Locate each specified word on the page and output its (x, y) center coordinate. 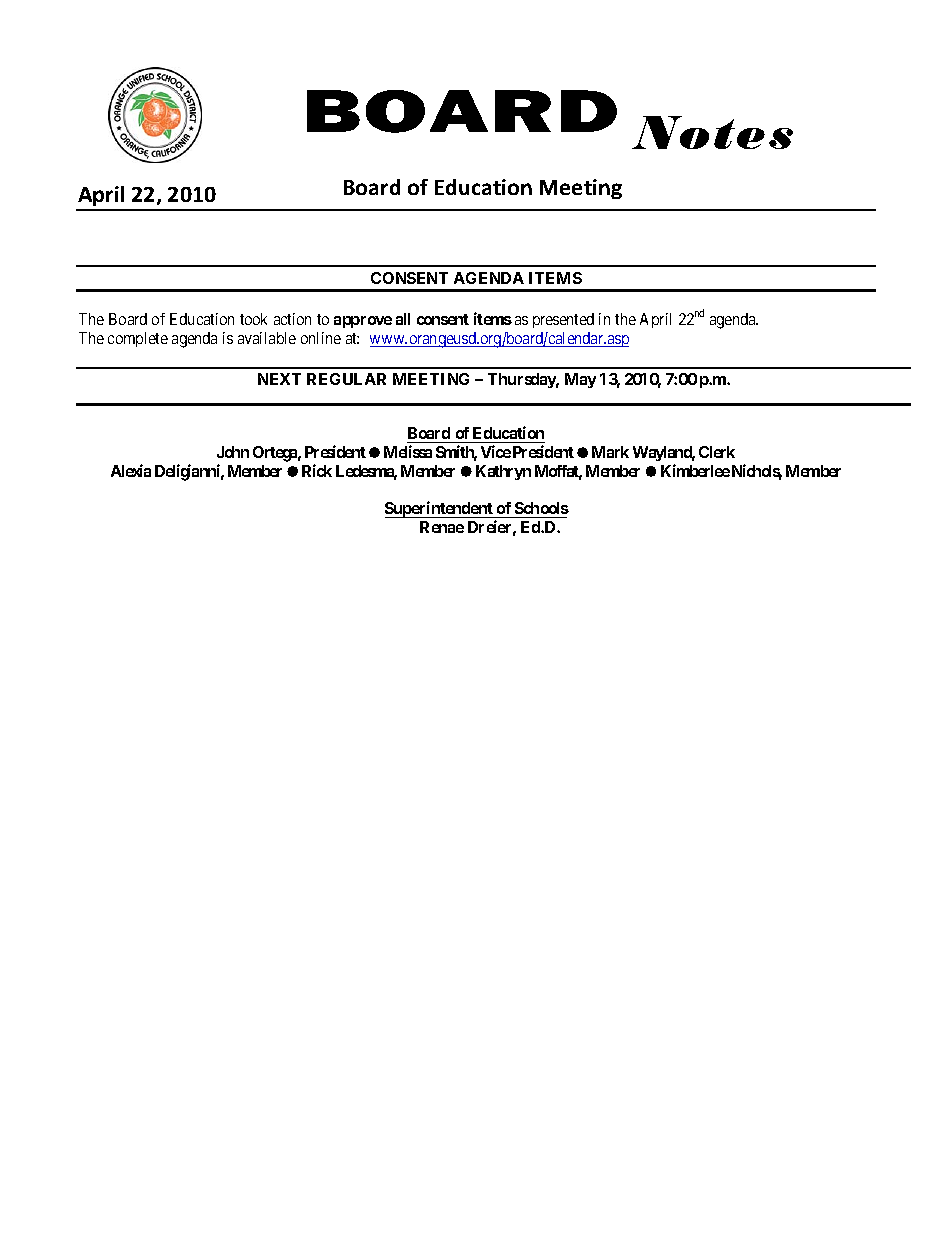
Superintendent (440, 509)
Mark (610, 452)
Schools (541, 510)
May (580, 380)
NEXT (279, 379)
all (403, 319)
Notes (712, 132)
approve (363, 322)
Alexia (131, 470)
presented (563, 320)
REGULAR (346, 379)
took (253, 319)
